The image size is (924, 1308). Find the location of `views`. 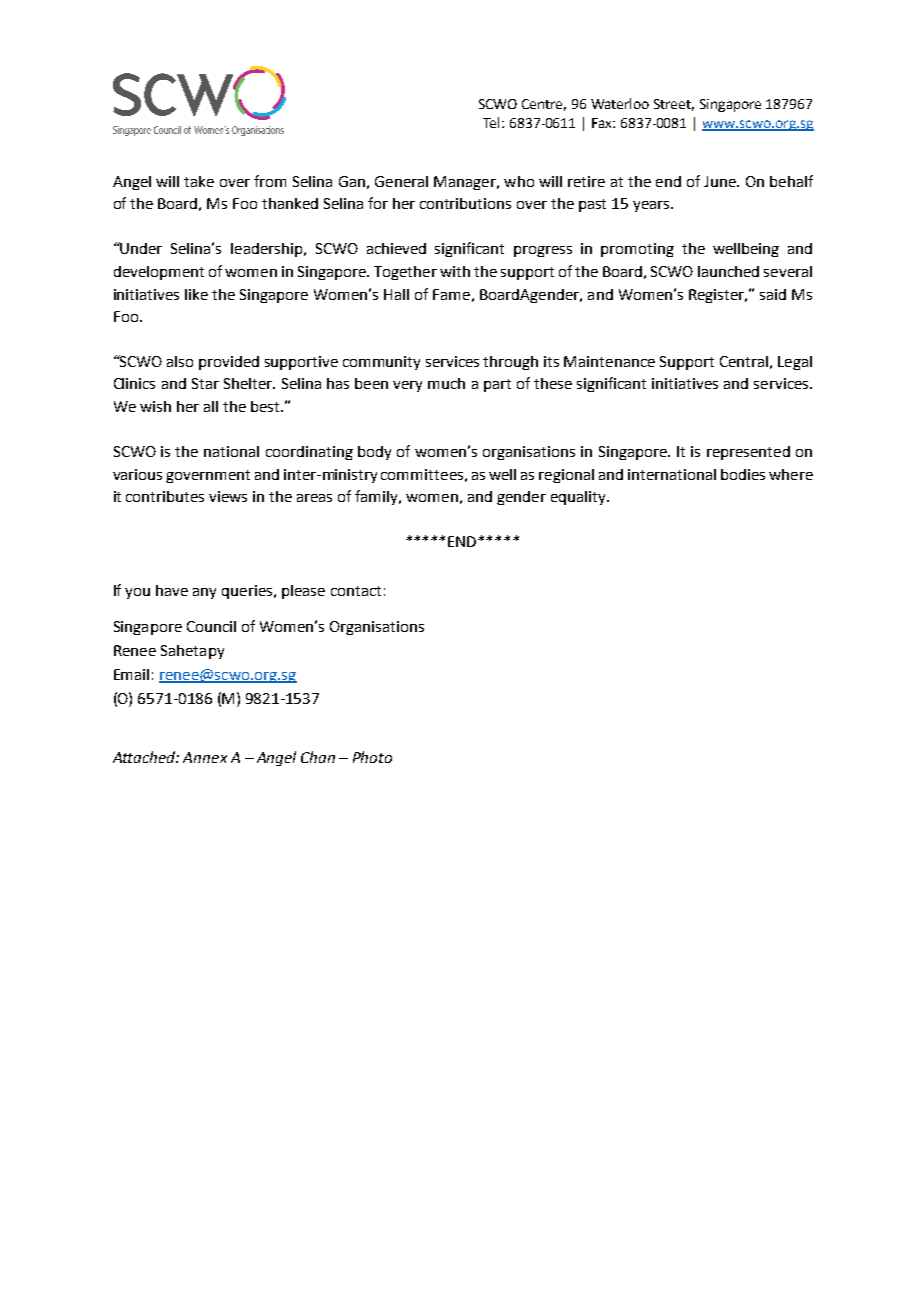

views is located at coordinates (228, 496).
